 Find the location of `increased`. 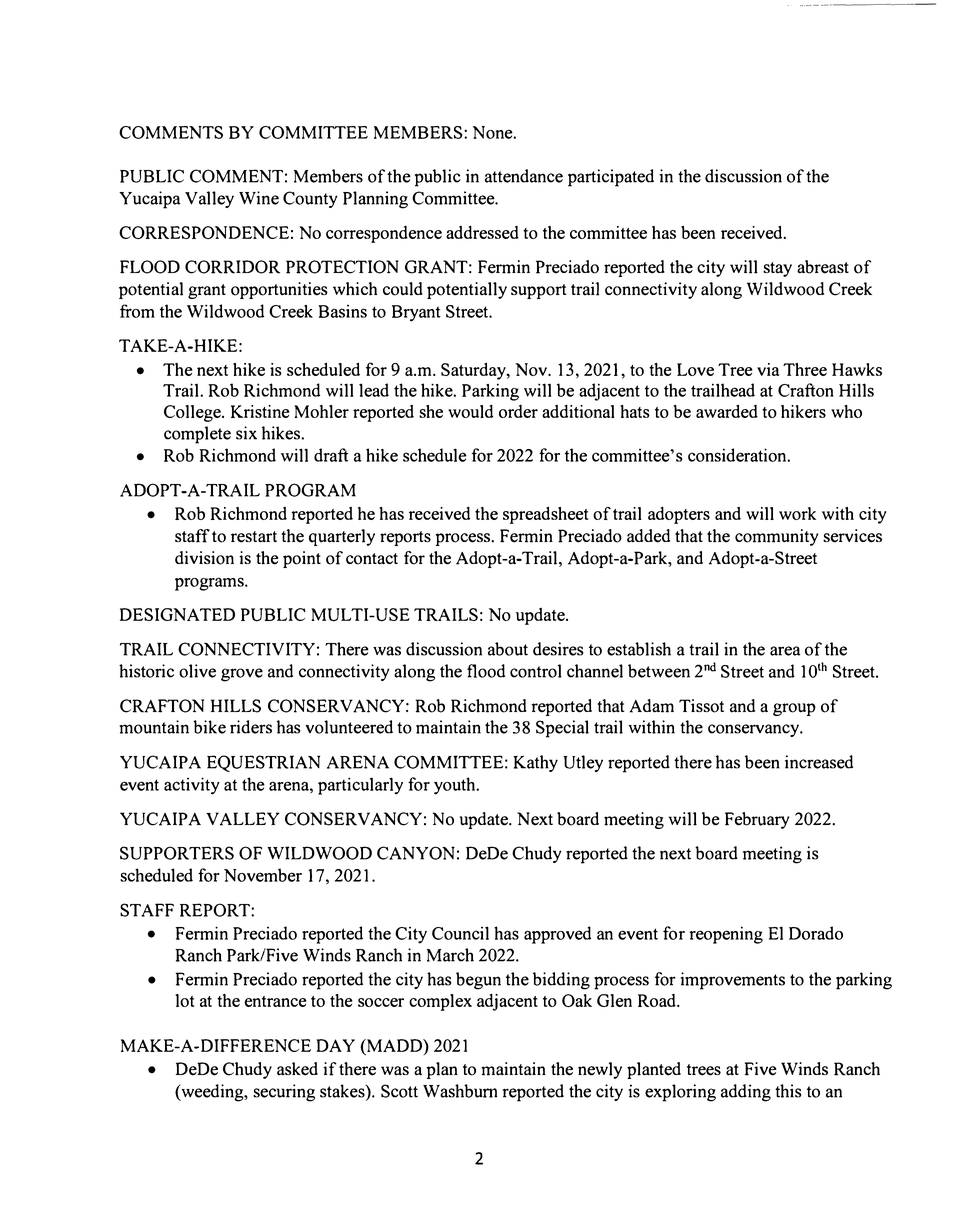

increased is located at coordinates (819, 762).
